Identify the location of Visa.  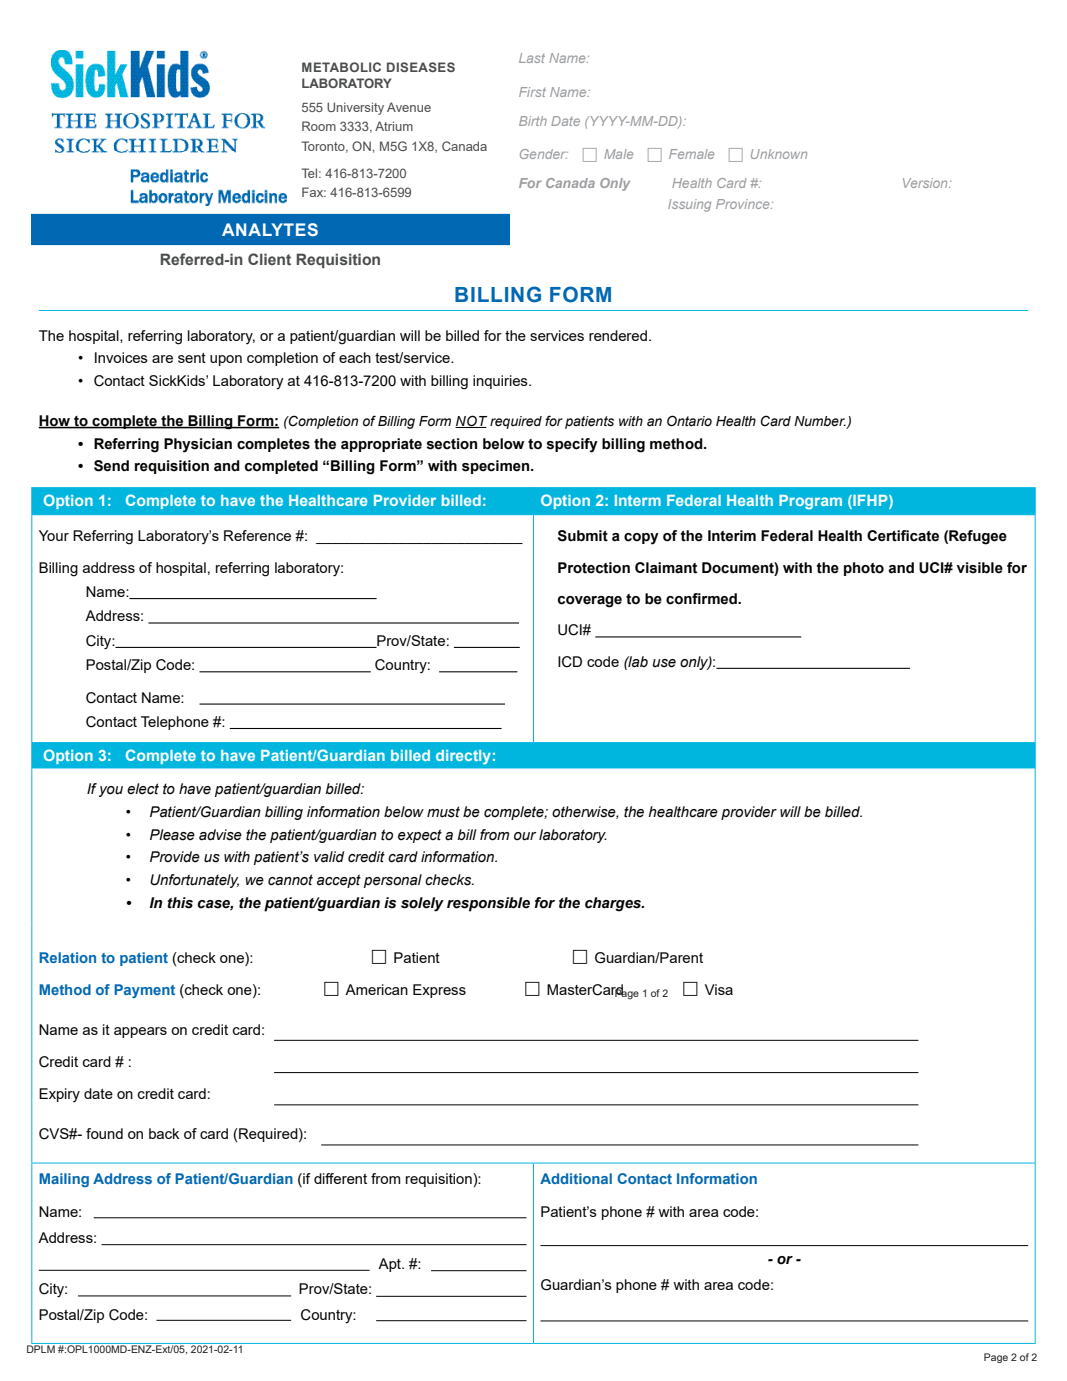
(719, 989).
